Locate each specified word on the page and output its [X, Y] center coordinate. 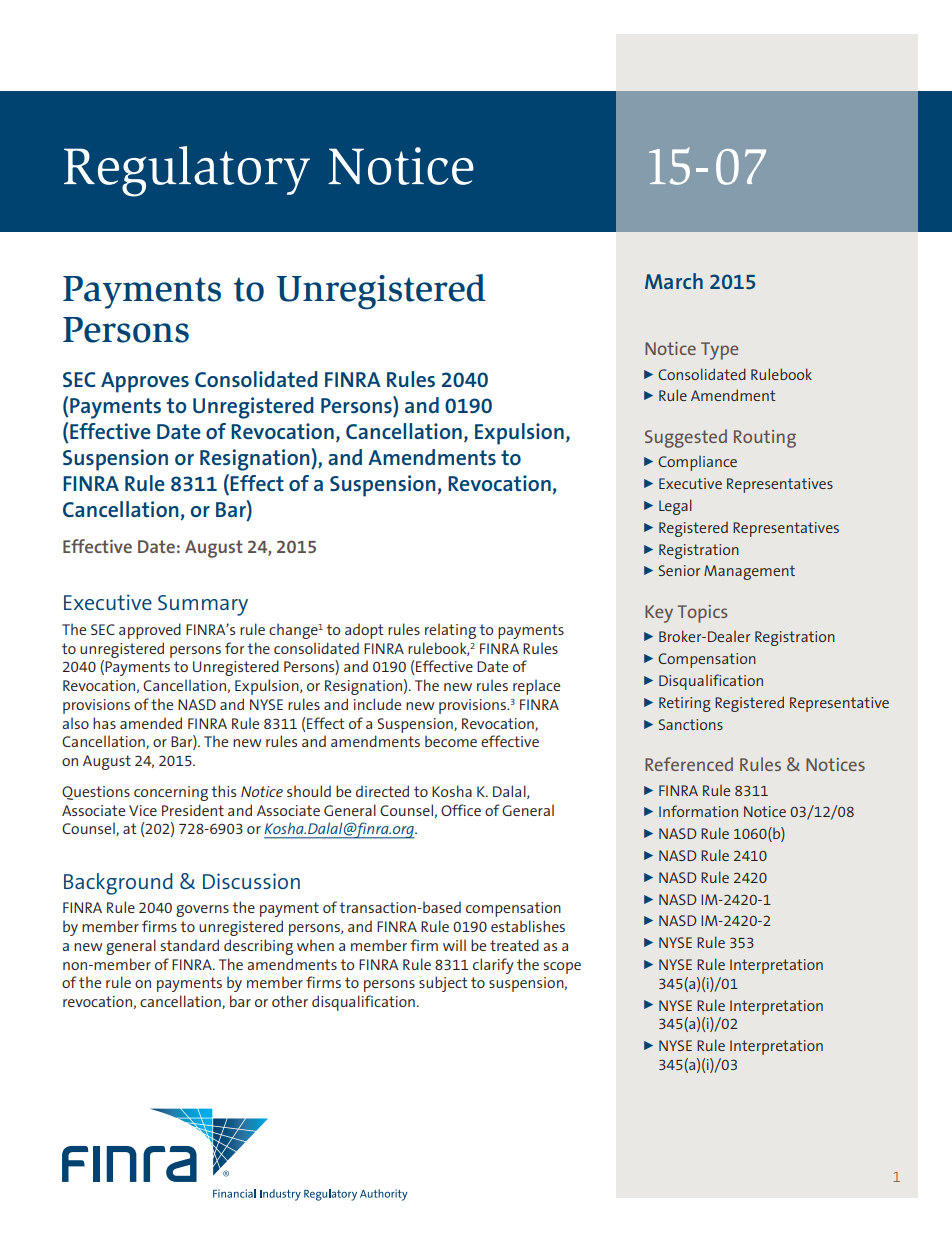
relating [450, 631]
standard [189, 945]
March [674, 281]
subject [443, 984]
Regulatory [187, 171]
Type [719, 351]
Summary [203, 605]
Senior [679, 570]
